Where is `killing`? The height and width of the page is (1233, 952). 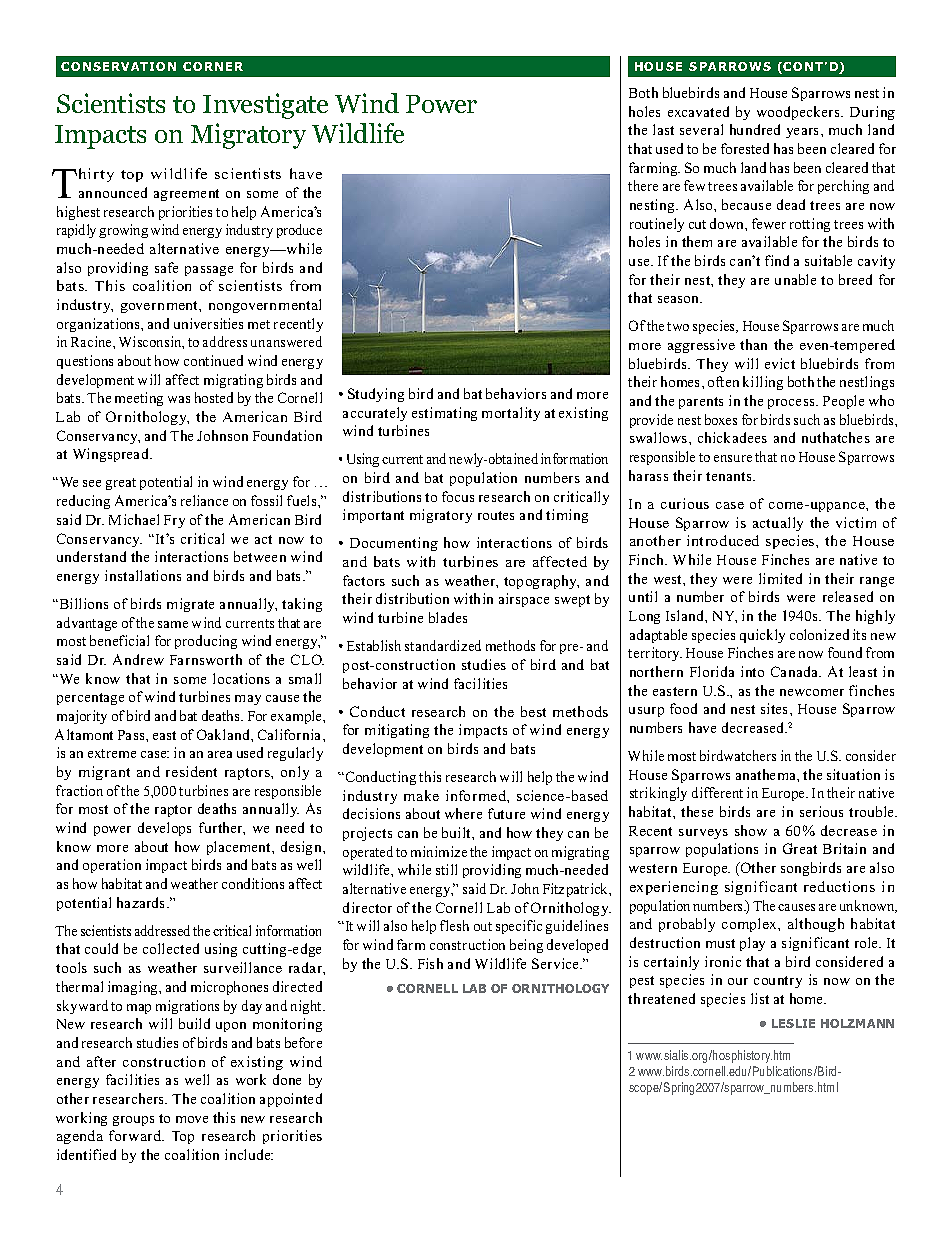
killing is located at coordinates (763, 383).
